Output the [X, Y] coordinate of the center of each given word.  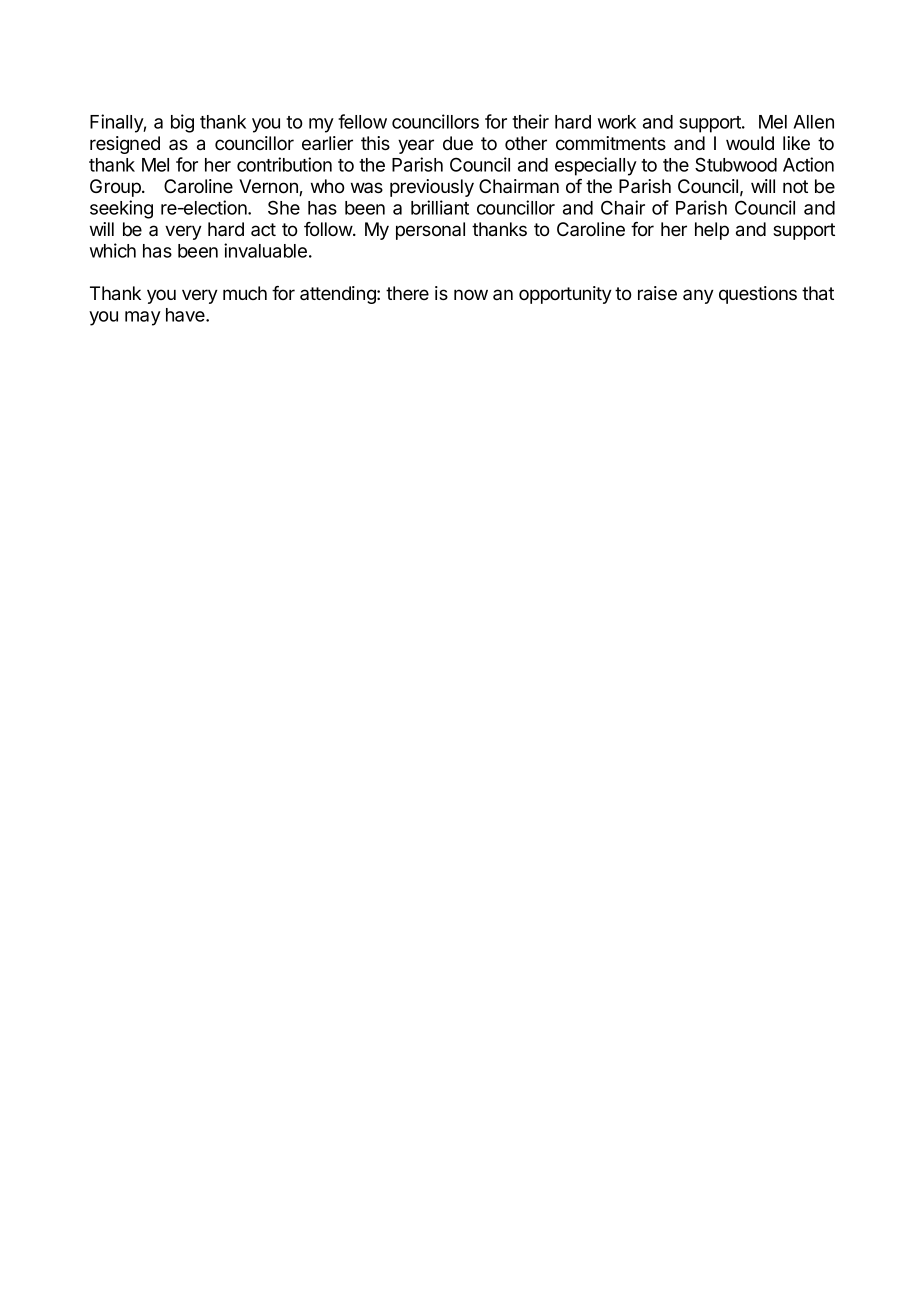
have [186, 315]
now [471, 294]
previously [432, 188]
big [182, 123]
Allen [813, 122]
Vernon [269, 187]
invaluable [265, 250]
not [795, 186]
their [530, 121]
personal [430, 231]
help [712, 231]
